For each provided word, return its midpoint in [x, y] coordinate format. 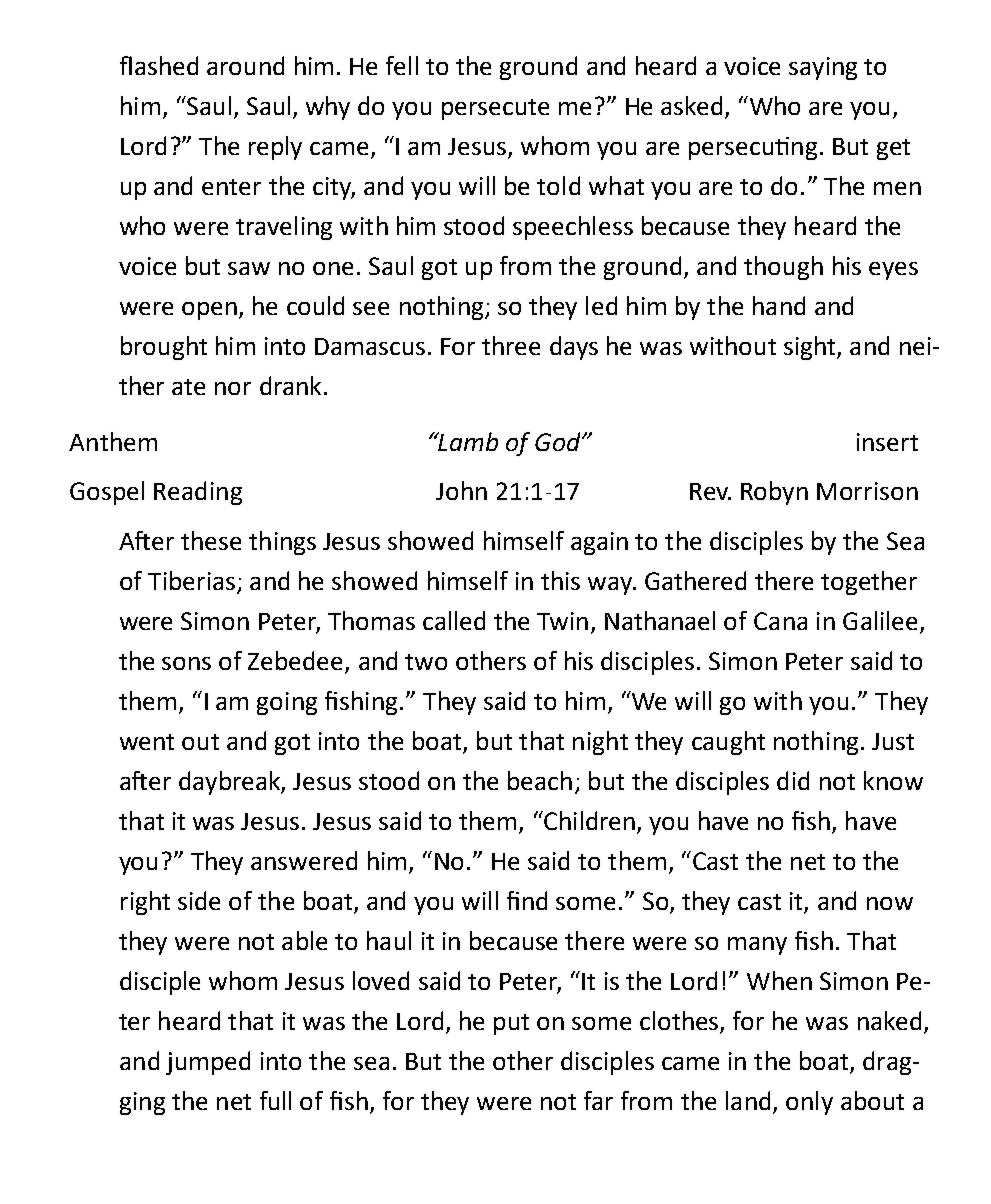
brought [164, 348]
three [511, 345]
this [560, 580]
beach [540, 780]
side [199, 900]
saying [823, 68]
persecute [495, 109]
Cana [780, 621]
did [793, 780]
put [511, 1024]
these [211, 540]
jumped [208, 1063]
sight [811, 348]
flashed [159, 65]
